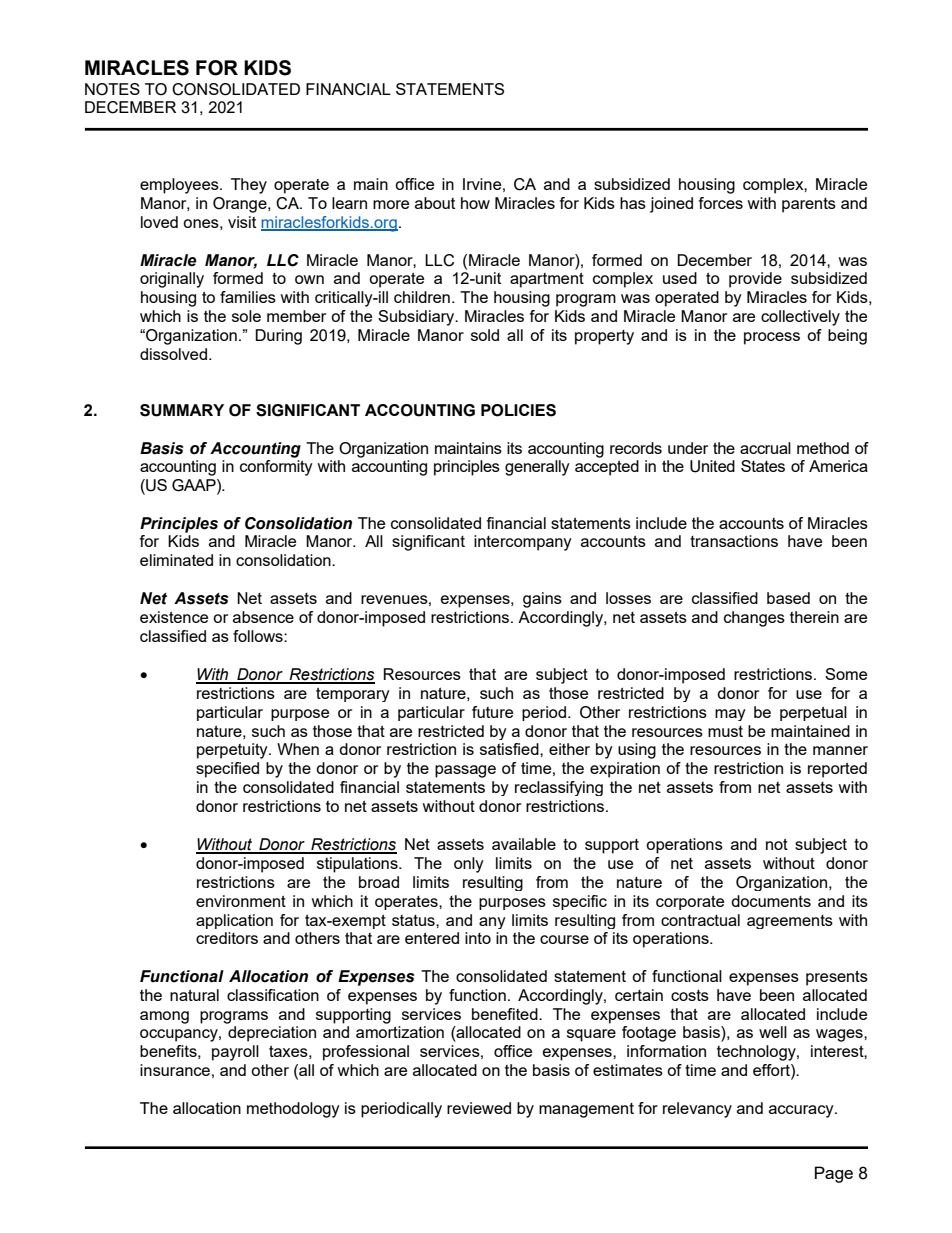 The width and height of the image is (952, 1233). What do you see at coordinates (537, 468) in the image?
I see `generally` at bounding box center [537, 468].
